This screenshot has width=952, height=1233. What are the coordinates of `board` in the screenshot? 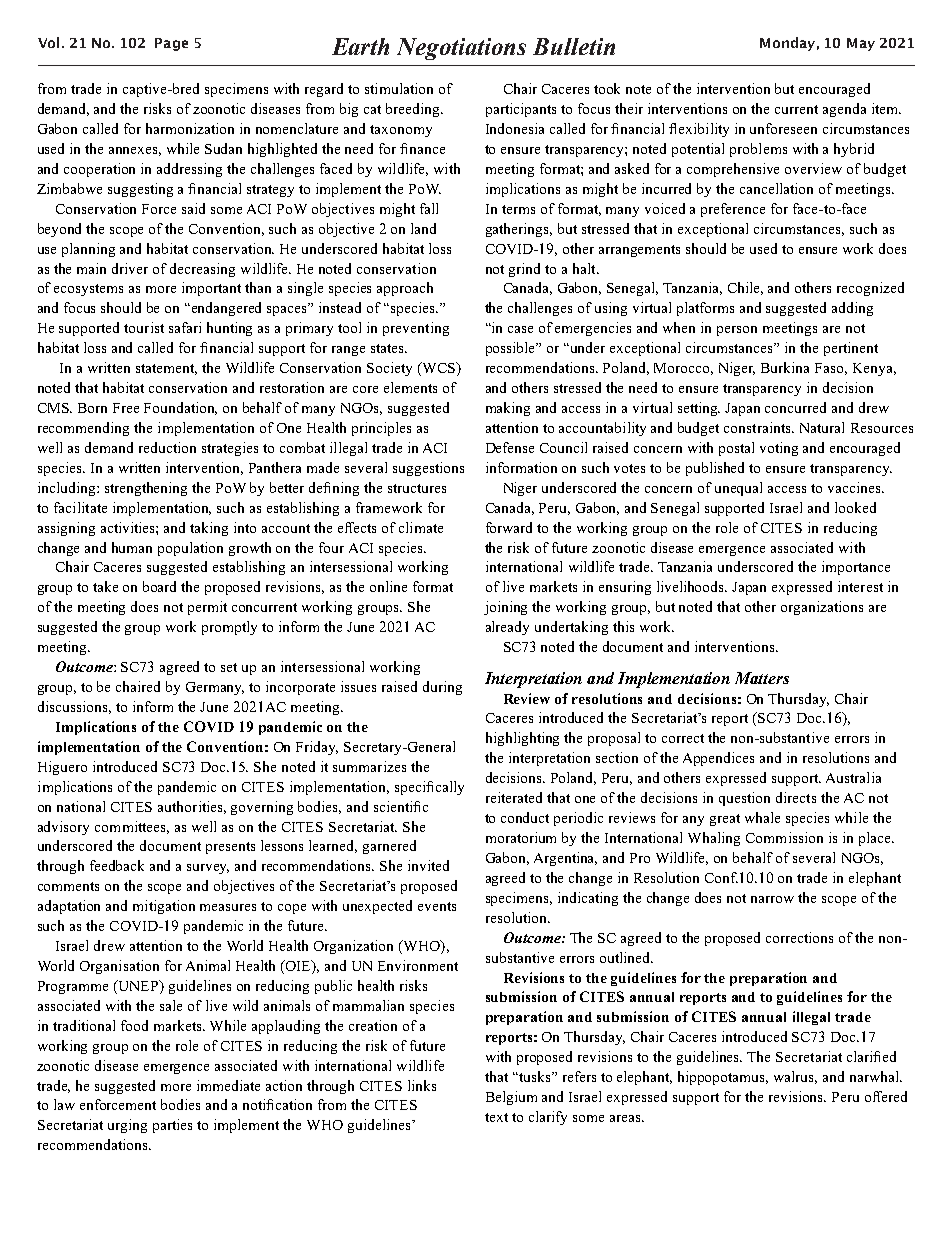 It's located at (159, 586).
